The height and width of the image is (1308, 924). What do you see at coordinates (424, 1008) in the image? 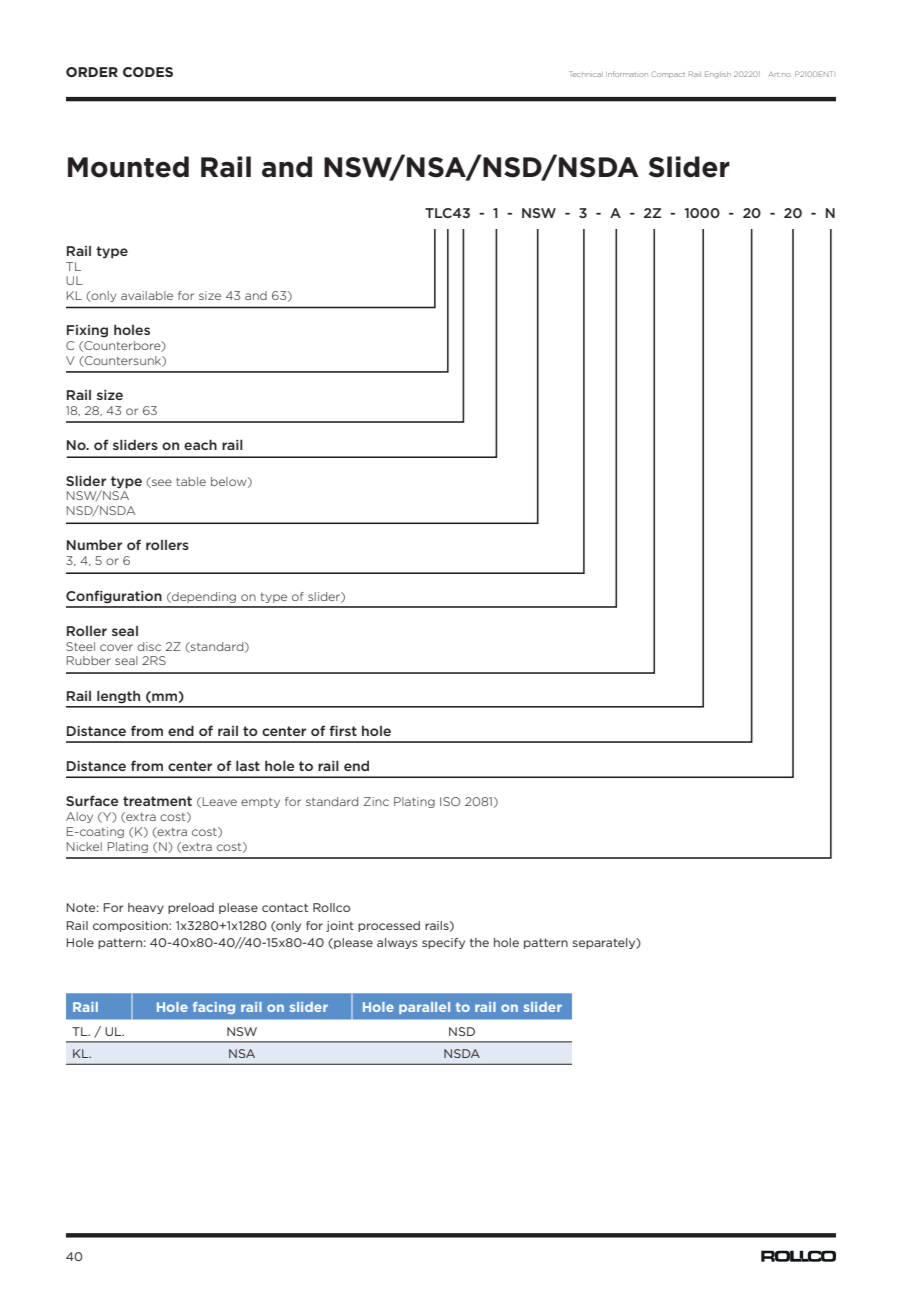
I see `parallel` at bounding box center [424, 1008].
